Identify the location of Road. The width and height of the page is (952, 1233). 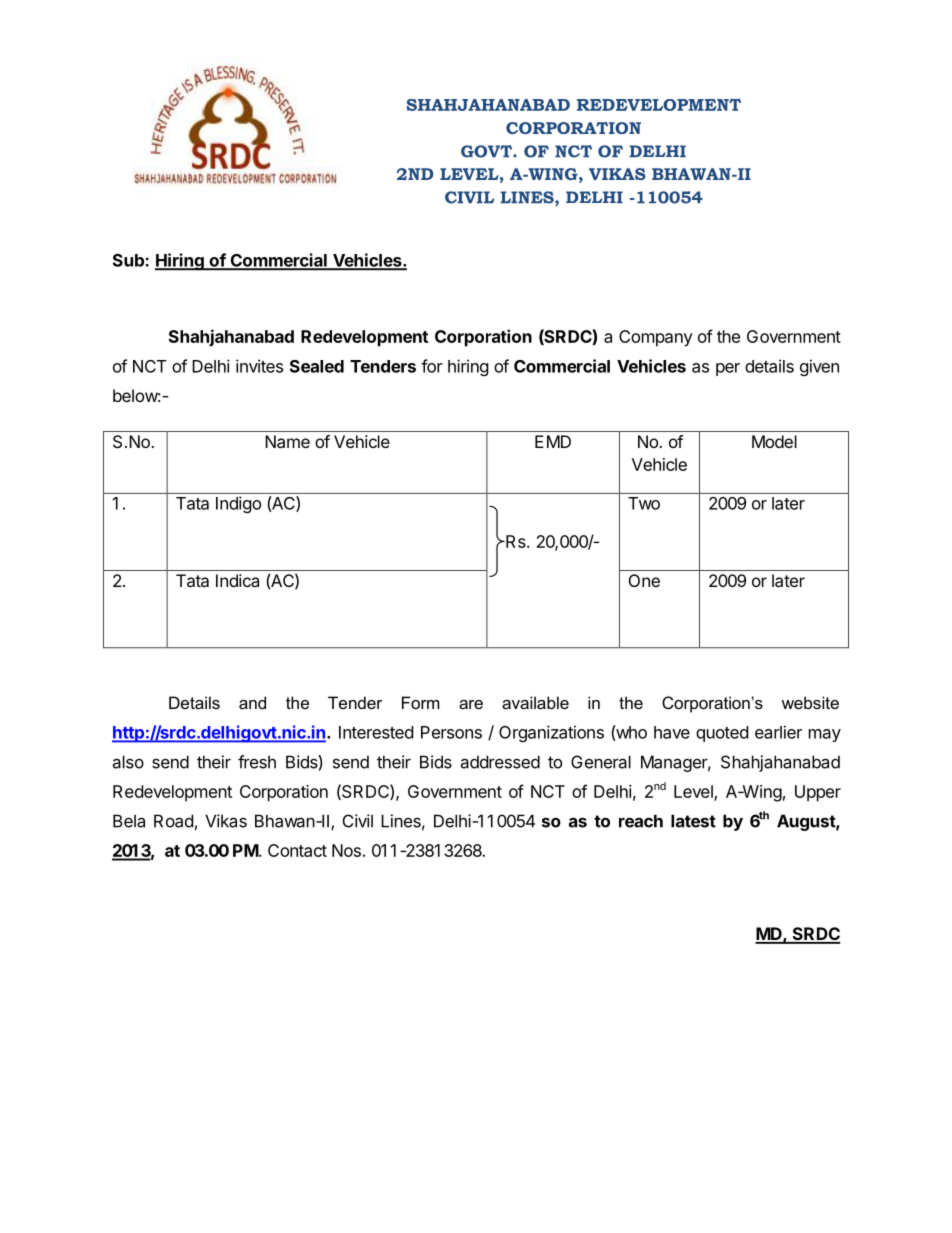
(173, 821).
